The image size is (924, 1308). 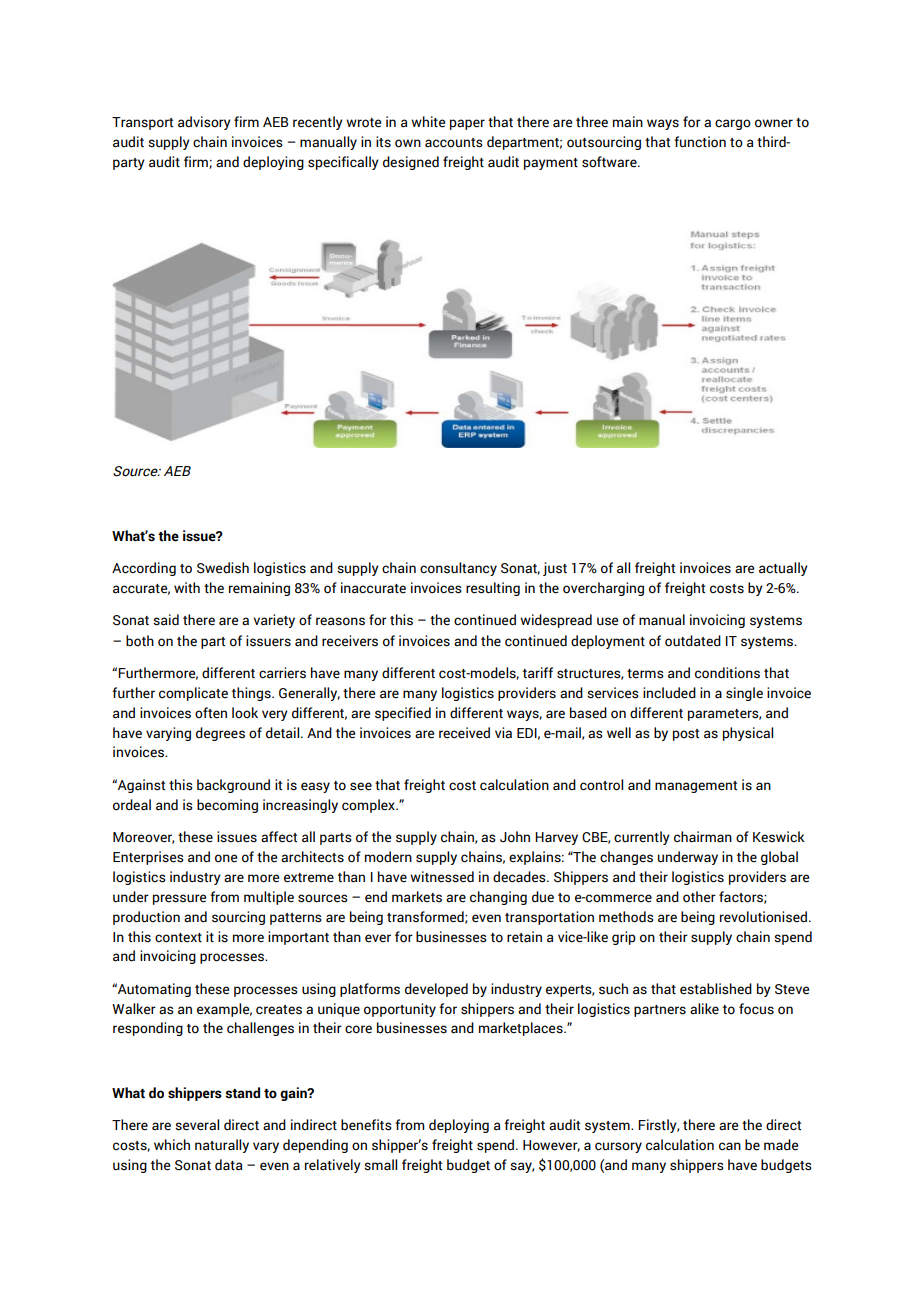 What do you see at coordinates (783, 569) in the screenshot?
I see `actually` at bounding box center [783, 569].
